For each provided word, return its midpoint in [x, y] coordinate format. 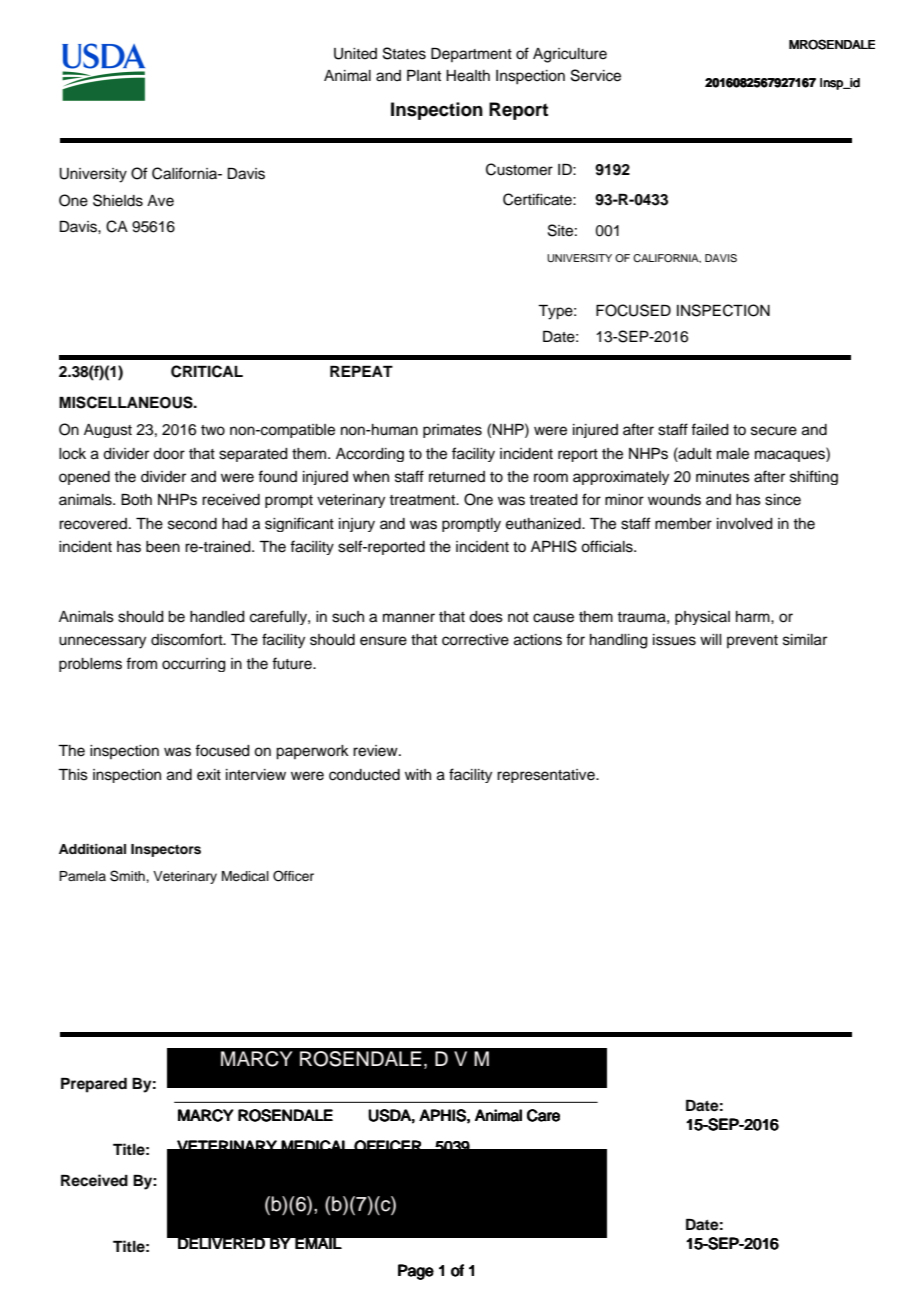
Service [596, 75]
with [418, 774]
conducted [364, 775]
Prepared [94, 1085]
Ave [160, 201]
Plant [424, 76]
